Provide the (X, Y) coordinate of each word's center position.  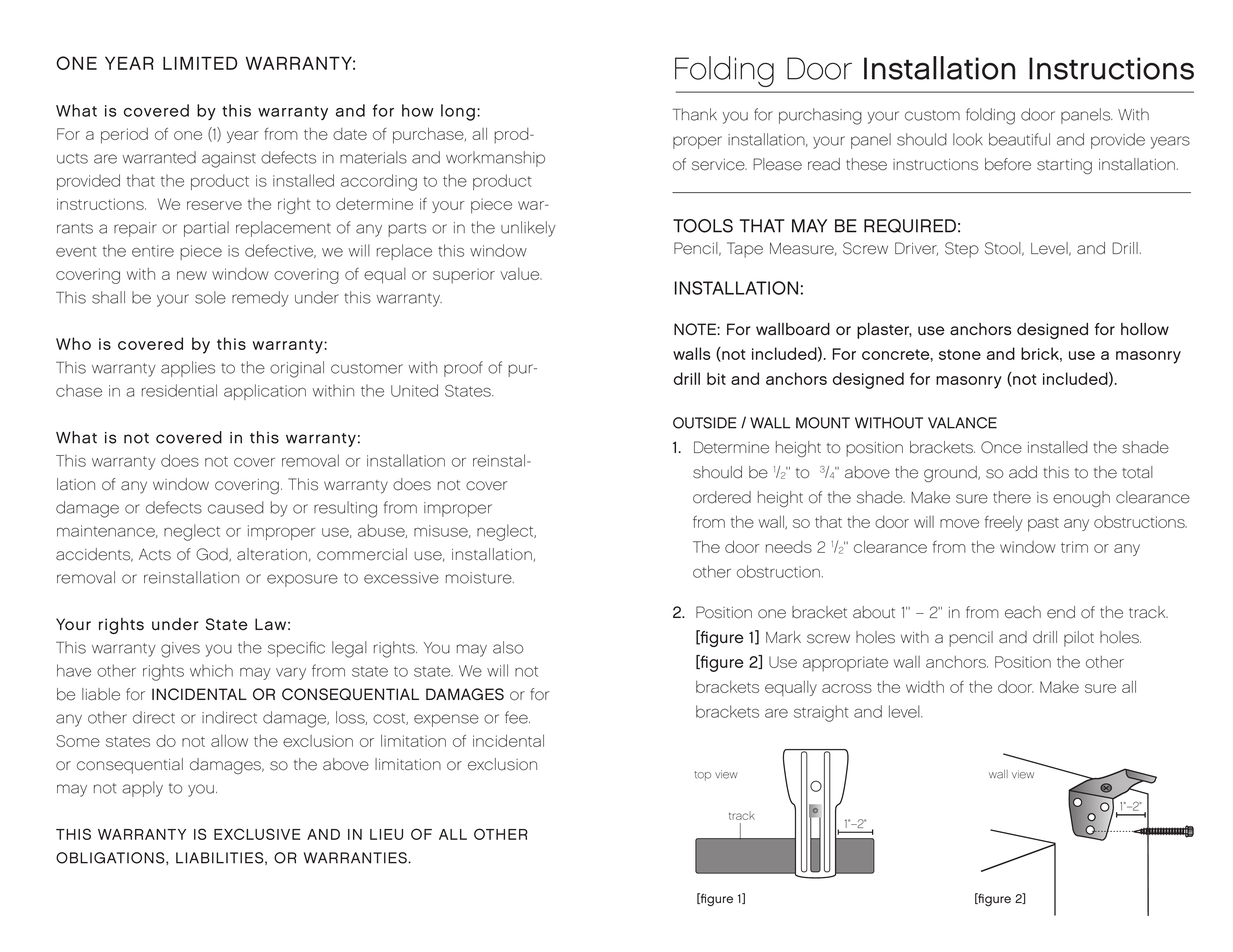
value (521, 274)
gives (180, 650)
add (1023, 472)
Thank (695, 114)
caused (236, 507)
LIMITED (200, 63)
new (192, 275)
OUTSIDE (705, 423)
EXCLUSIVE (257, 834)
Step (962, 250)
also (508, 647)
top (702, 776)
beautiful (1019, 139)
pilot (1079, 639)
